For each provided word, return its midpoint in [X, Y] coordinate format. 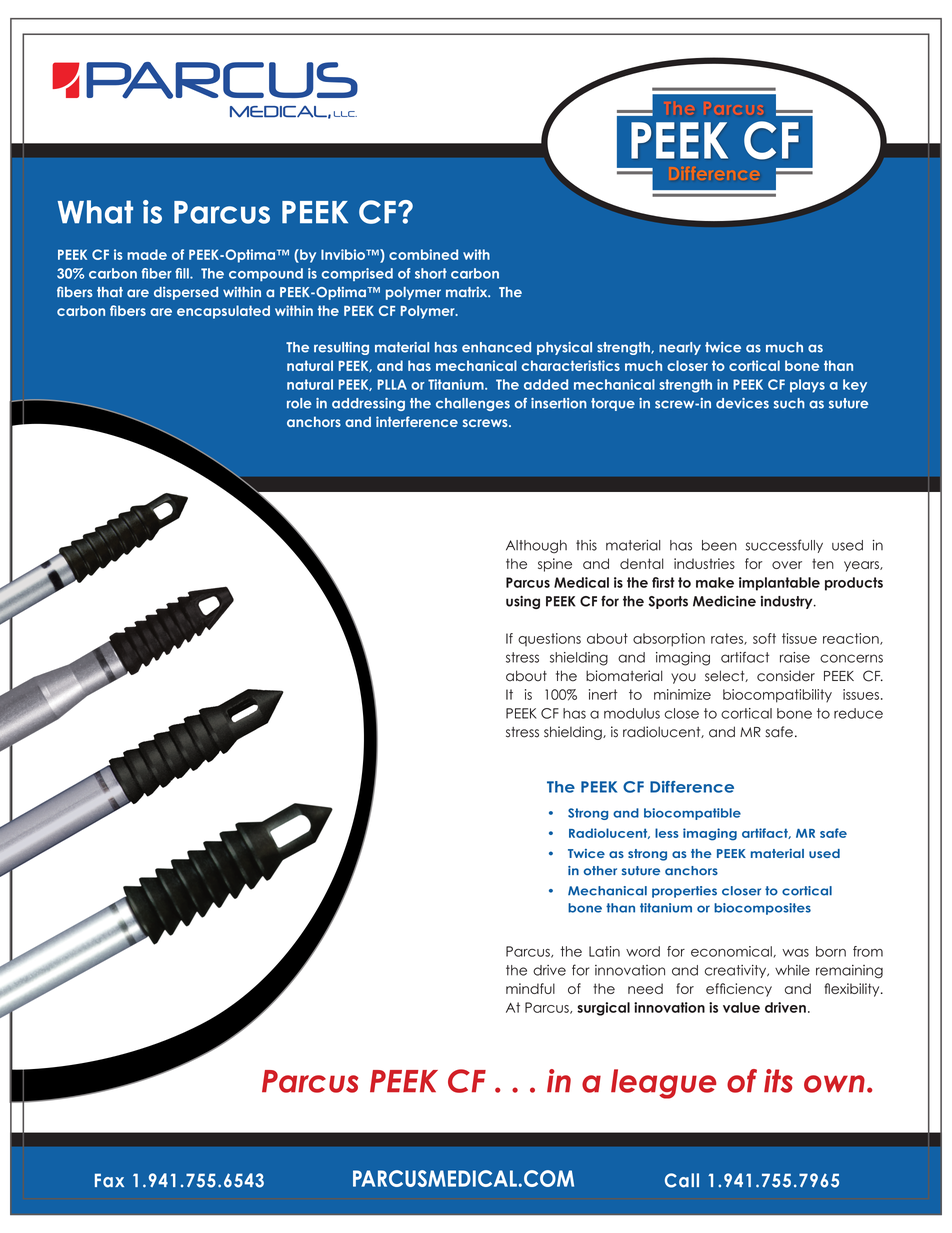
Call [682, 1180]
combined [423, 254]
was [795, 953]
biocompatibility [777, 696]
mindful [530, 988]
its [778, 1081]
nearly [680, 348]
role [299, 403]
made [147, 254]
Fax [109, 1180]
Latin [604, 951]
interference [417, 421]
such [789, 403]
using [523, 602]
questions [549, 639]
